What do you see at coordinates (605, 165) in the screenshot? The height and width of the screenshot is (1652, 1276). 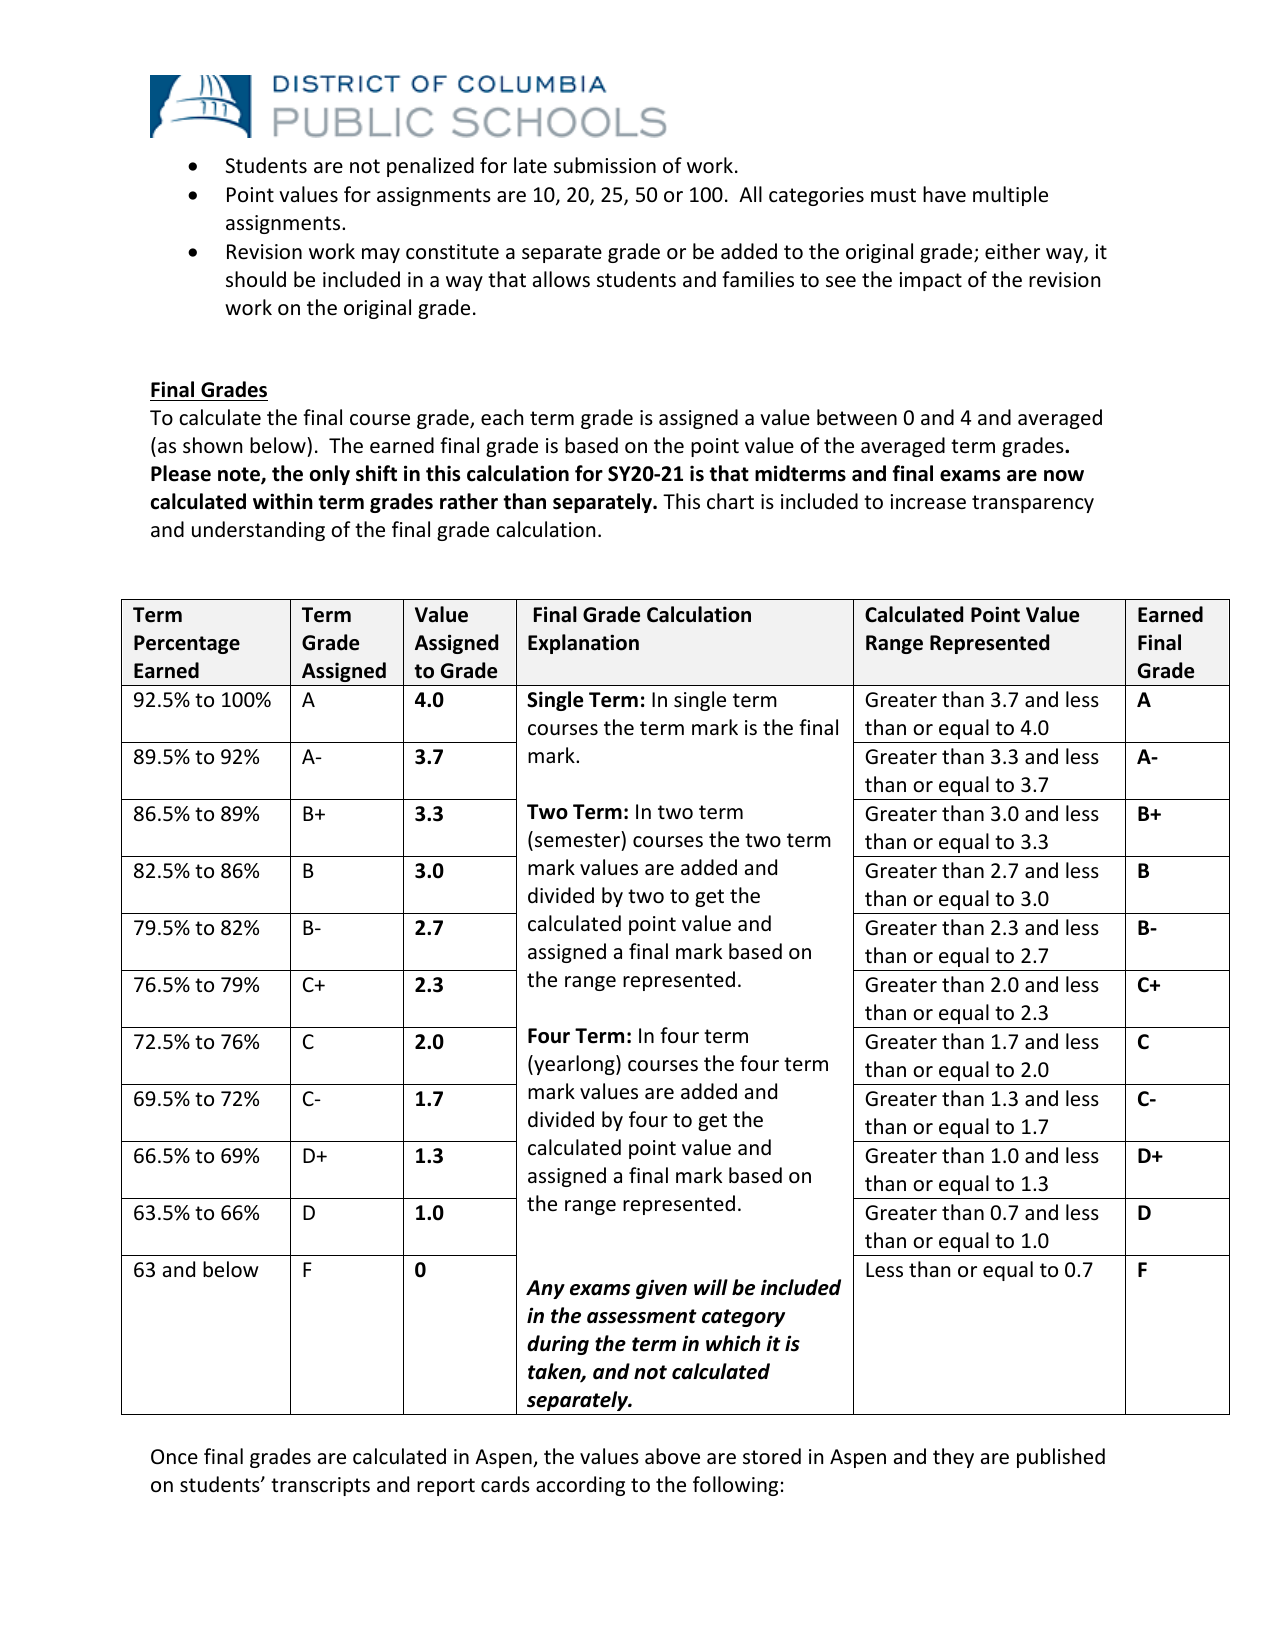 I see `submission` at bounding box center [605, 165].
